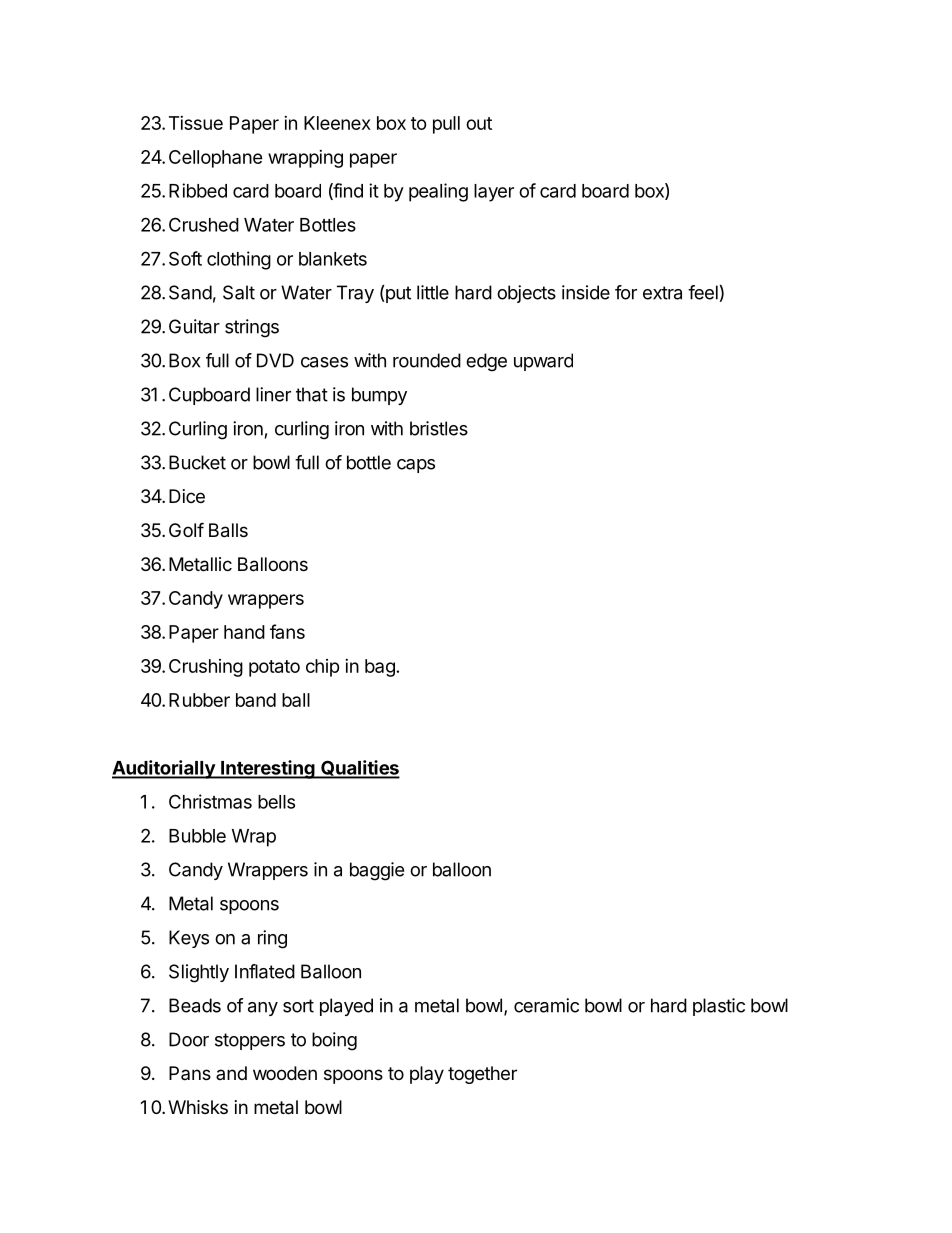 This screenshot has height=1233, width=952. Describe the element at coordinates (719, 1007) in the screenshot. I see `plastic` at that location.
